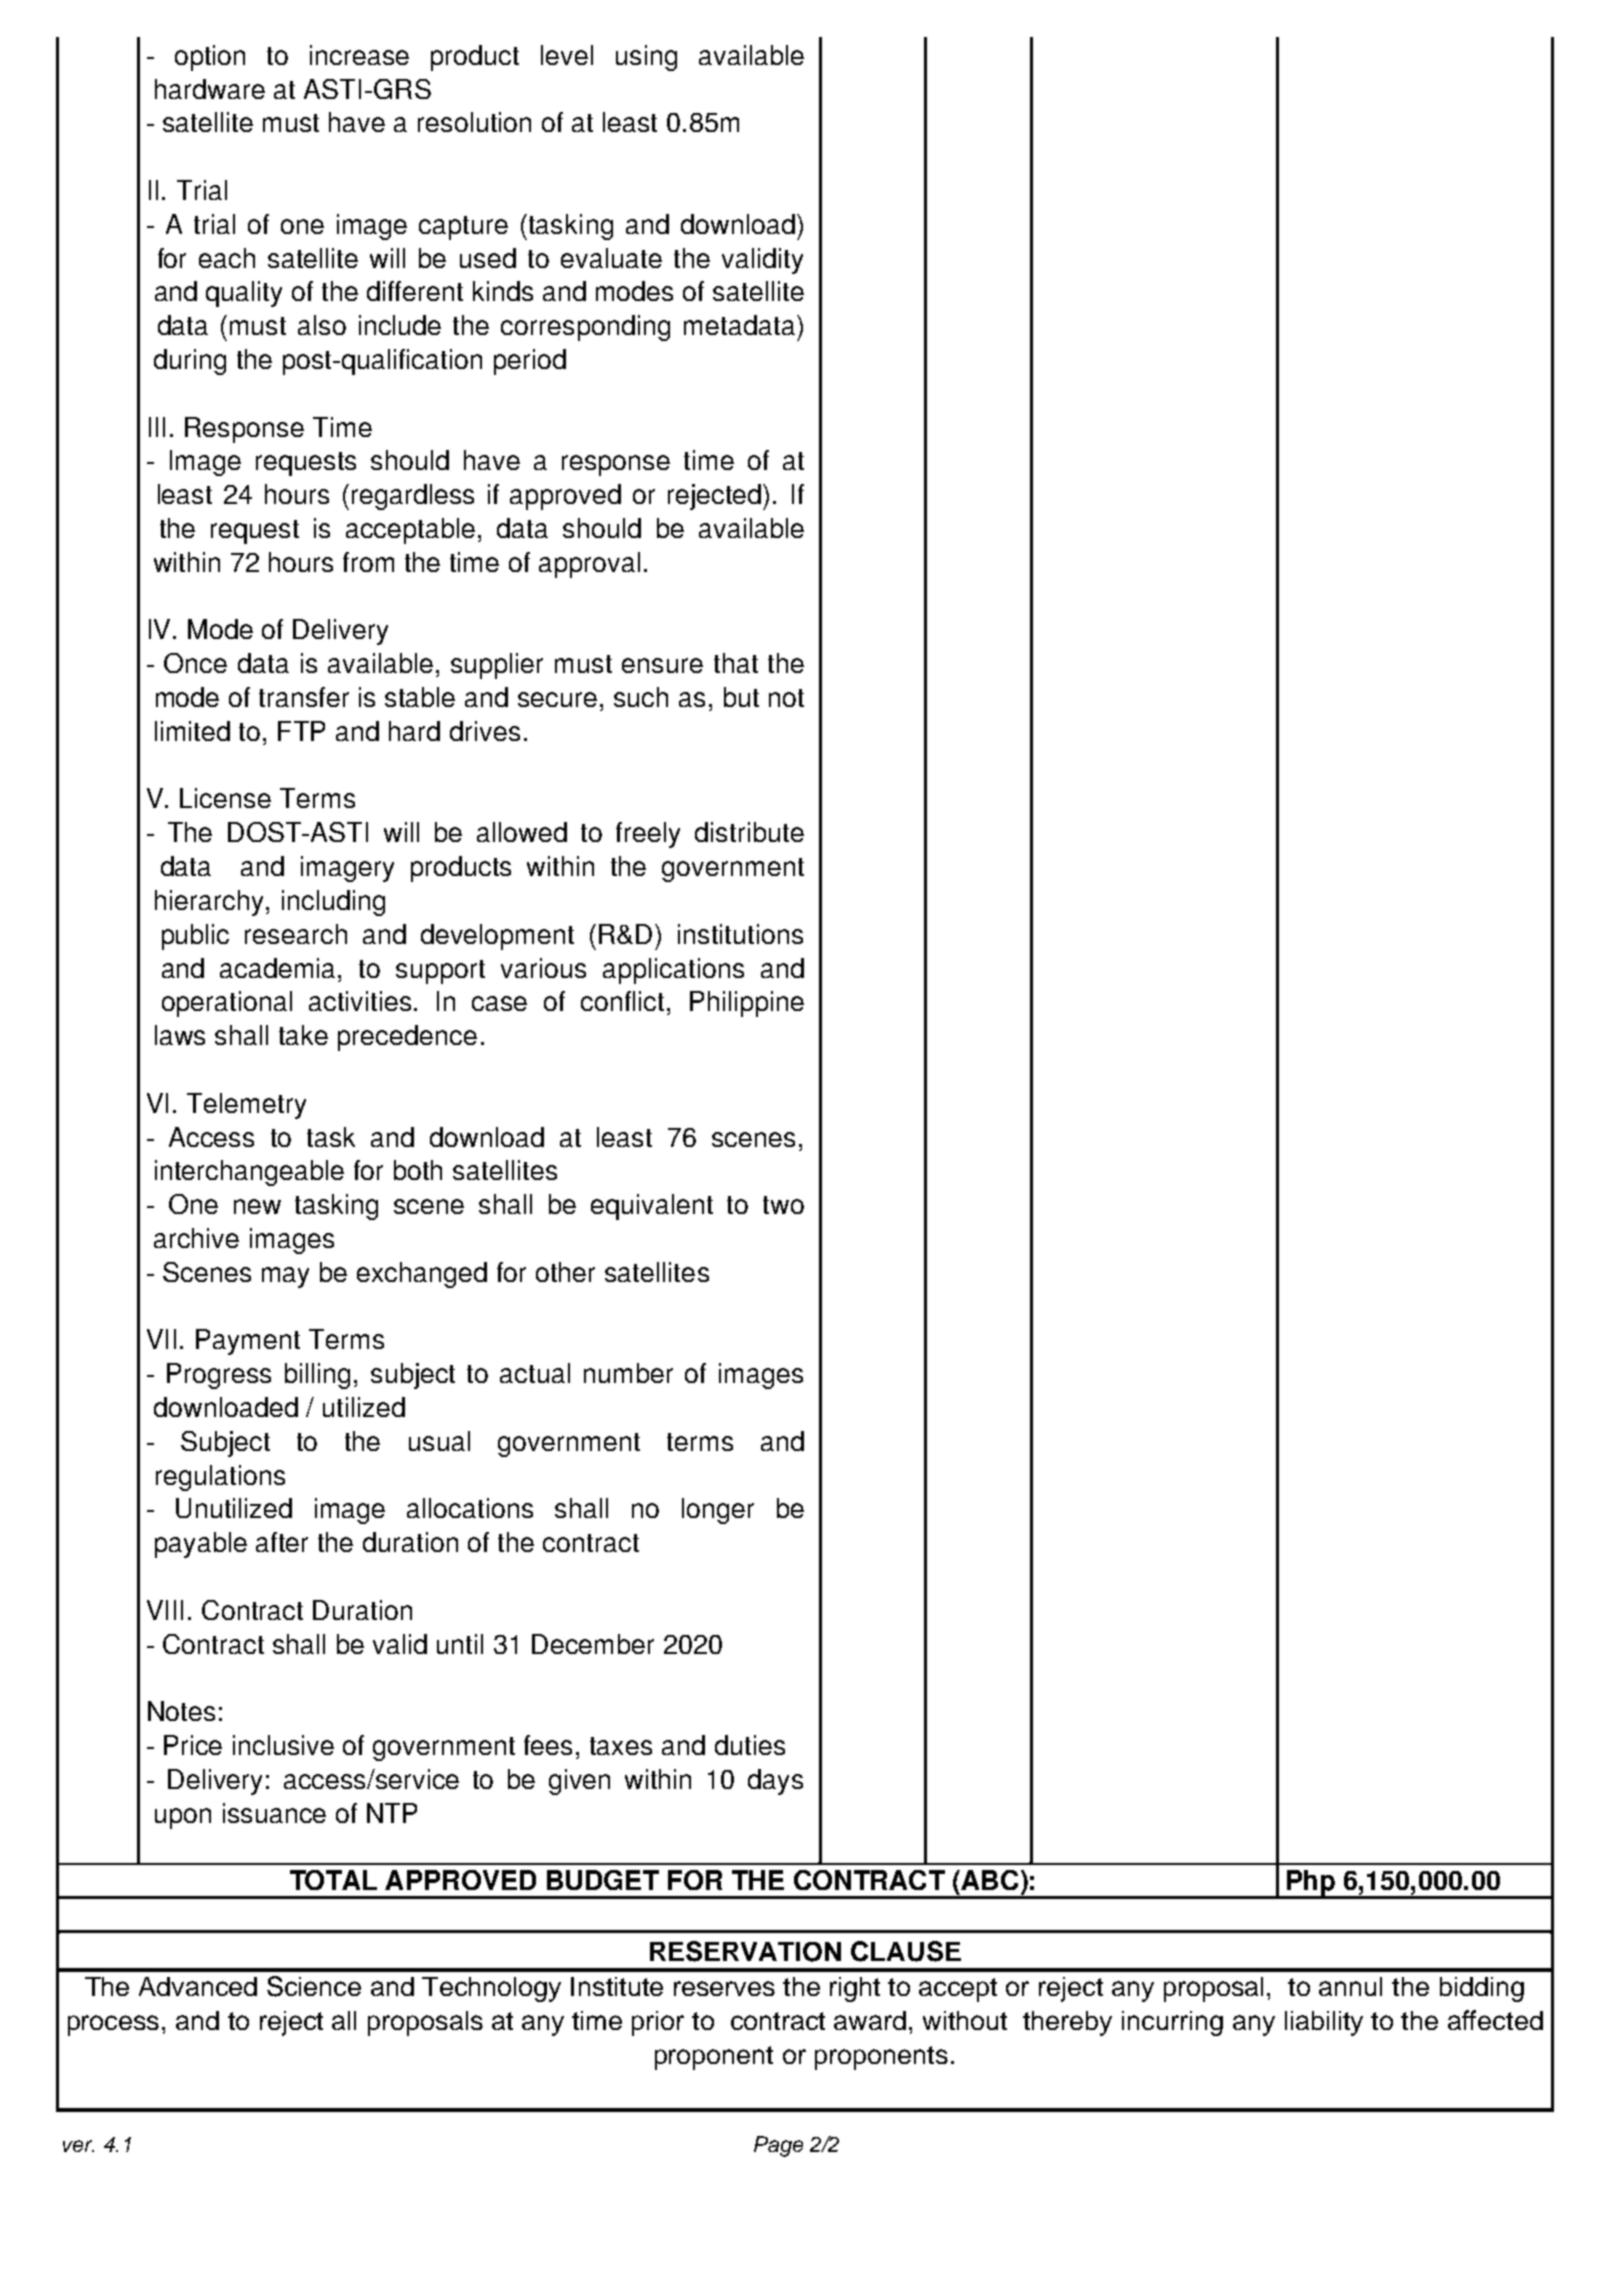  I want to click on Philippine, so click(747, 1004).
